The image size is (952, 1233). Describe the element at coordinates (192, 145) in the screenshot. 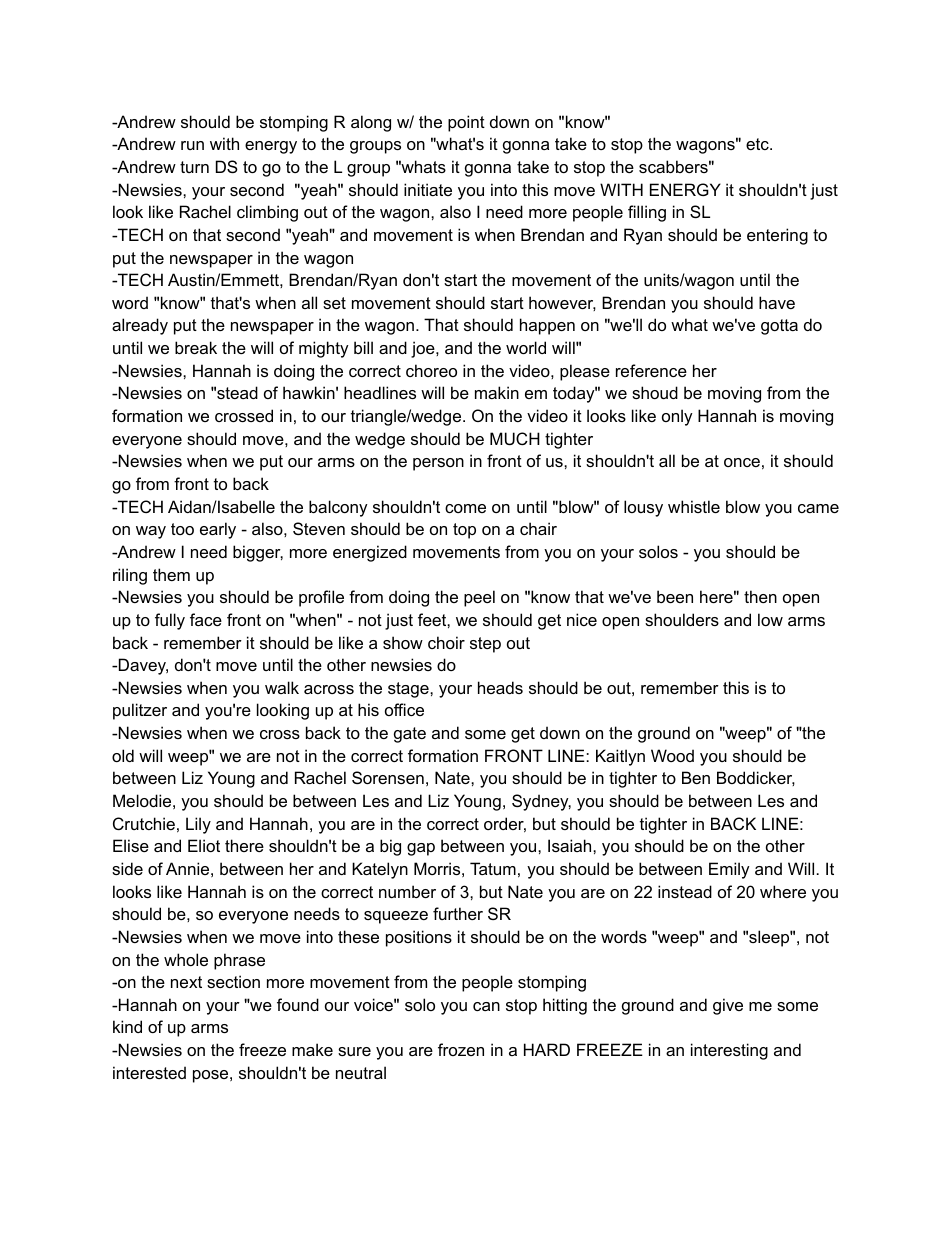

I see `run` at that location.
